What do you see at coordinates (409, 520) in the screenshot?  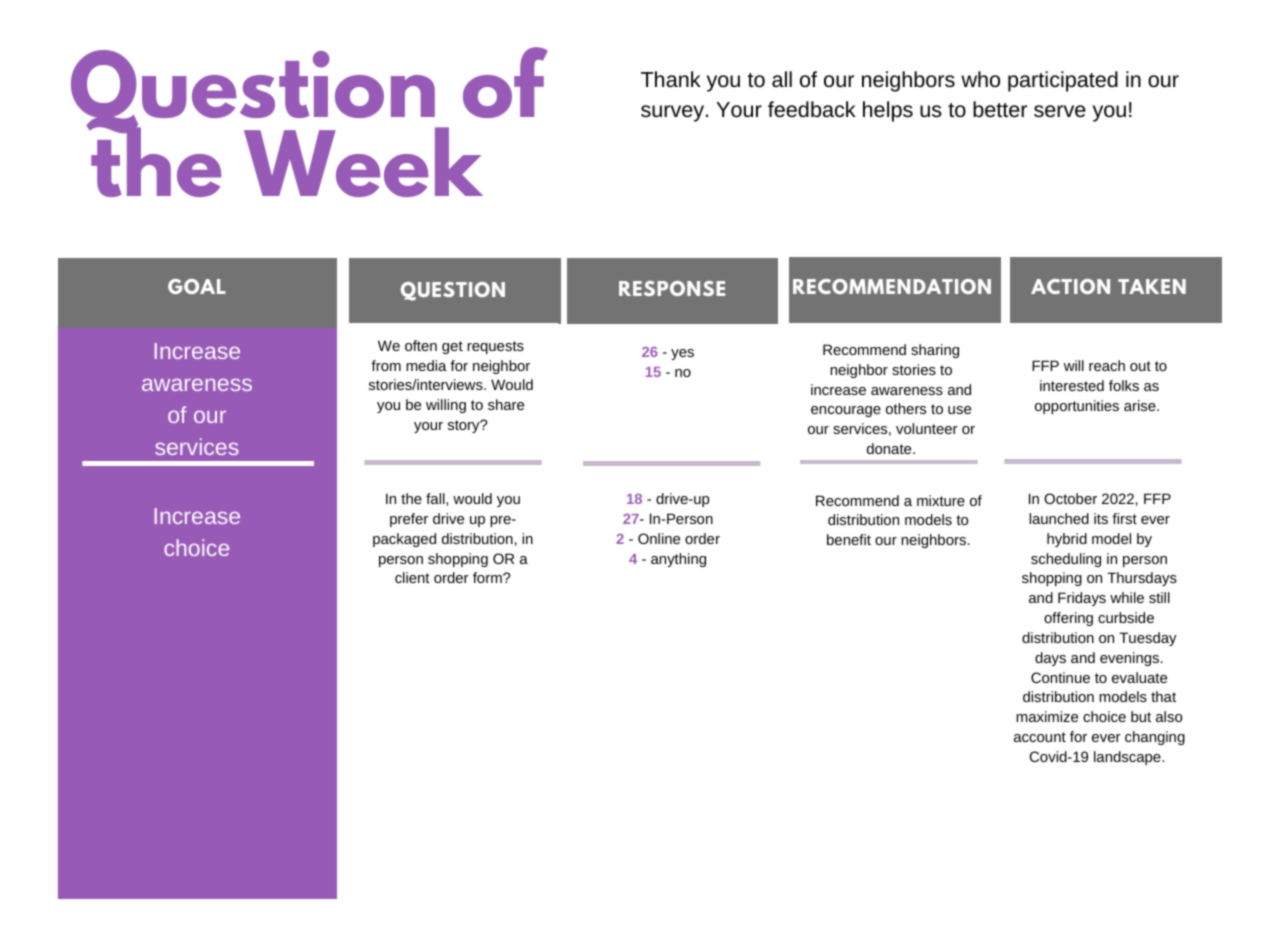 I see `prefer` at bounding box center [409, 520].
